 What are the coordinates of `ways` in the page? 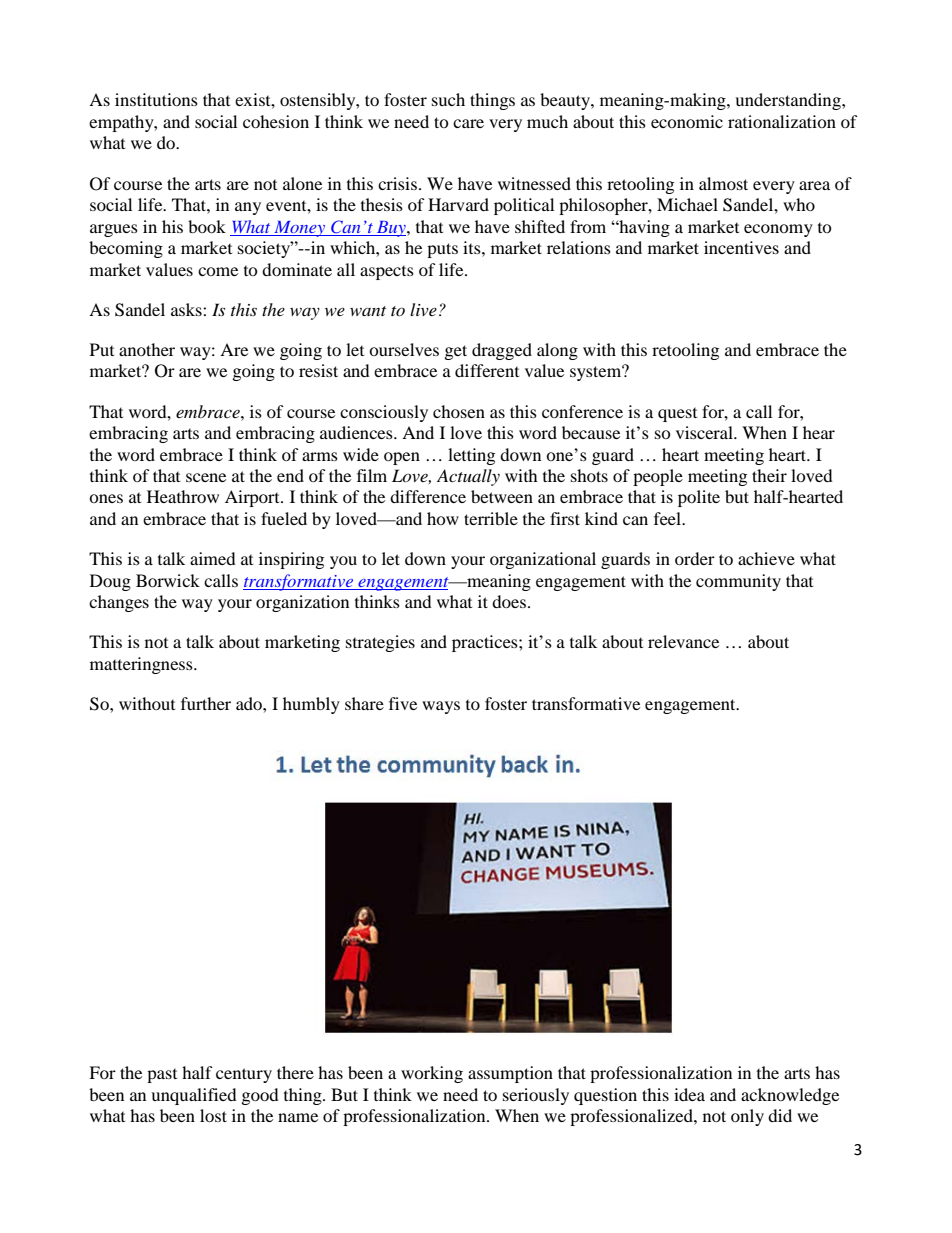 It's located at (441, 707).
